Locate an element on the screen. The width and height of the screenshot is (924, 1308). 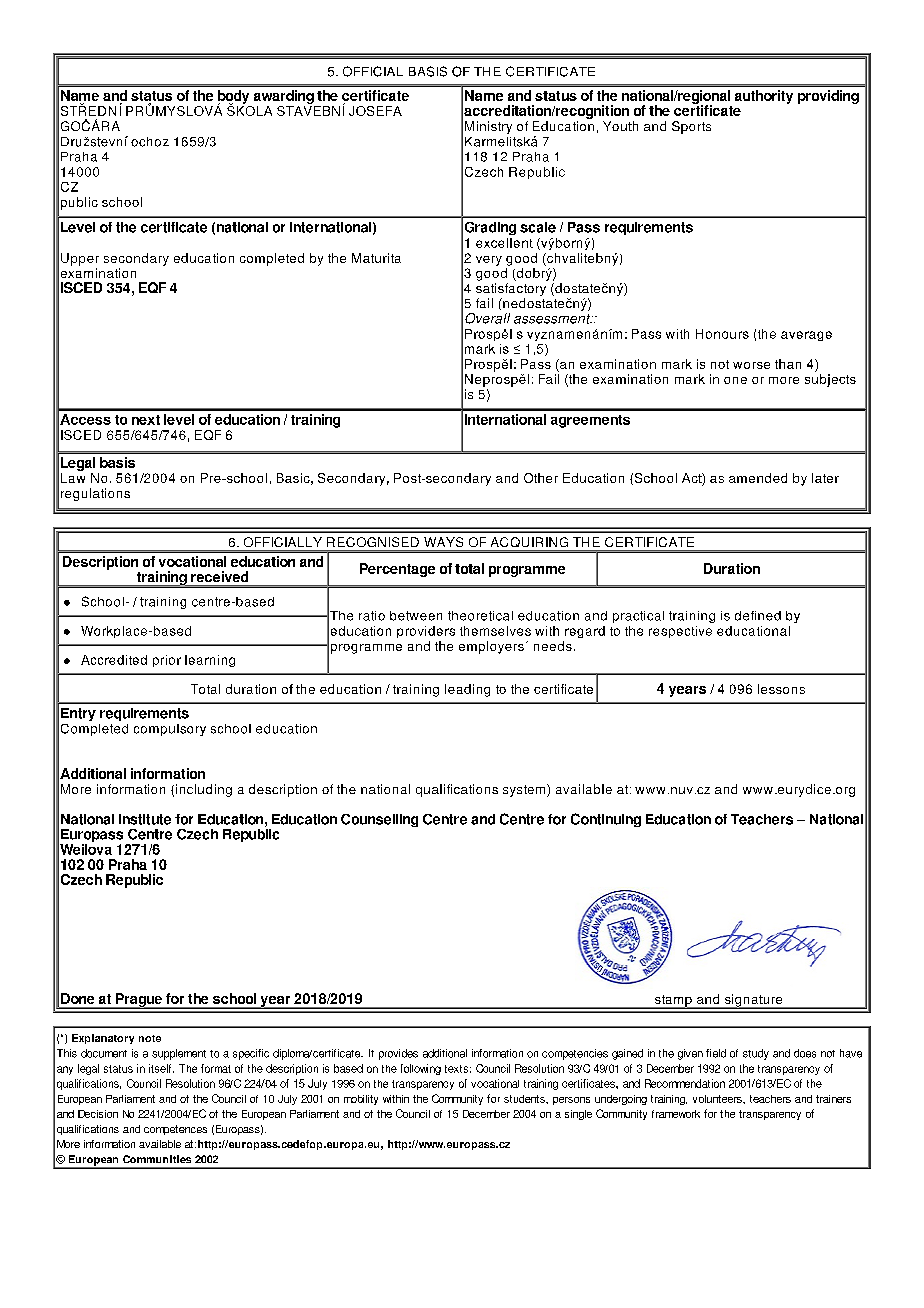
Ministry is located at coordinates (488, 127).
